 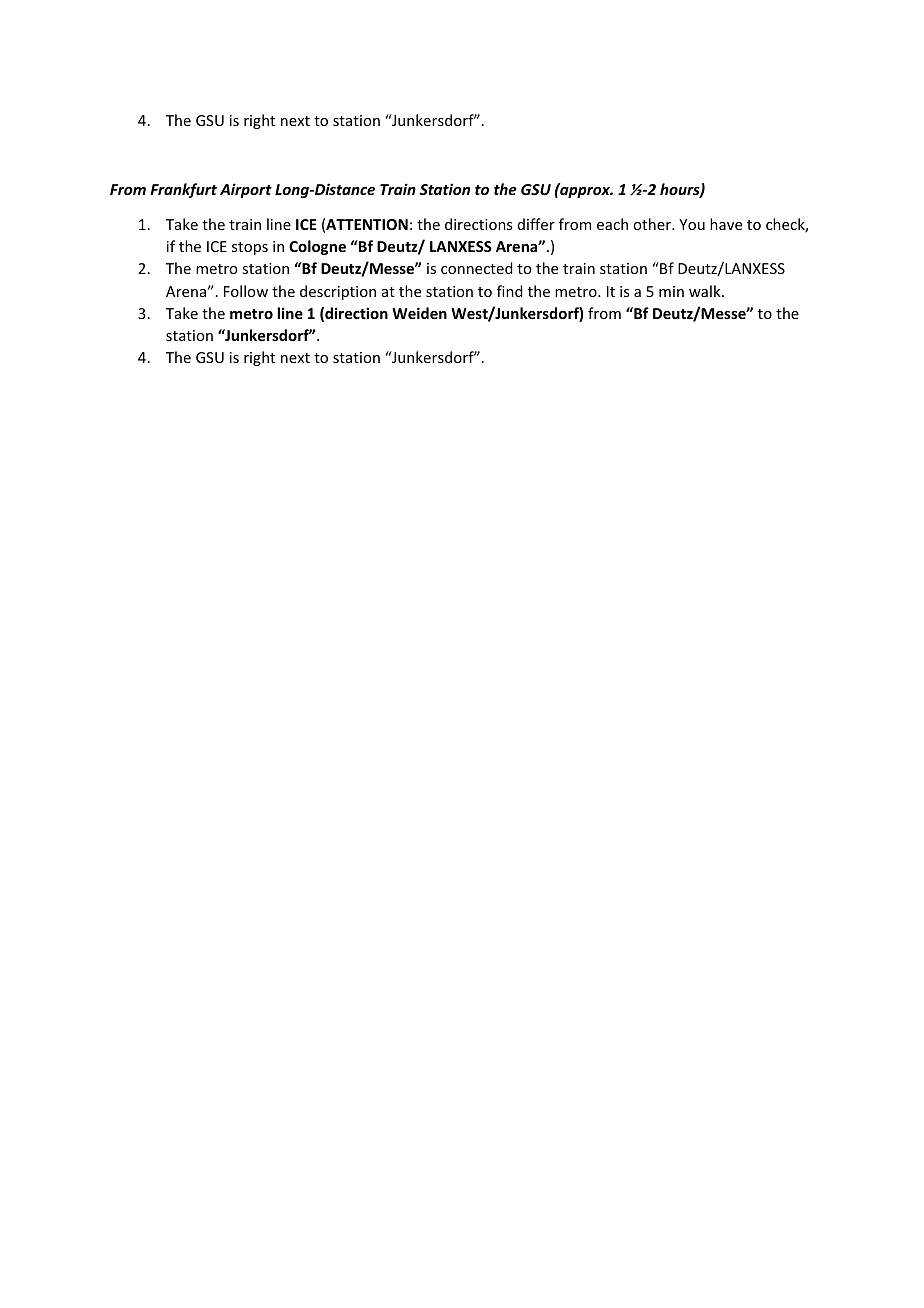 What do you see at coordinates (317, 247) in the screenshot?
I see `Cologne` at bounding box center [317, 247].
